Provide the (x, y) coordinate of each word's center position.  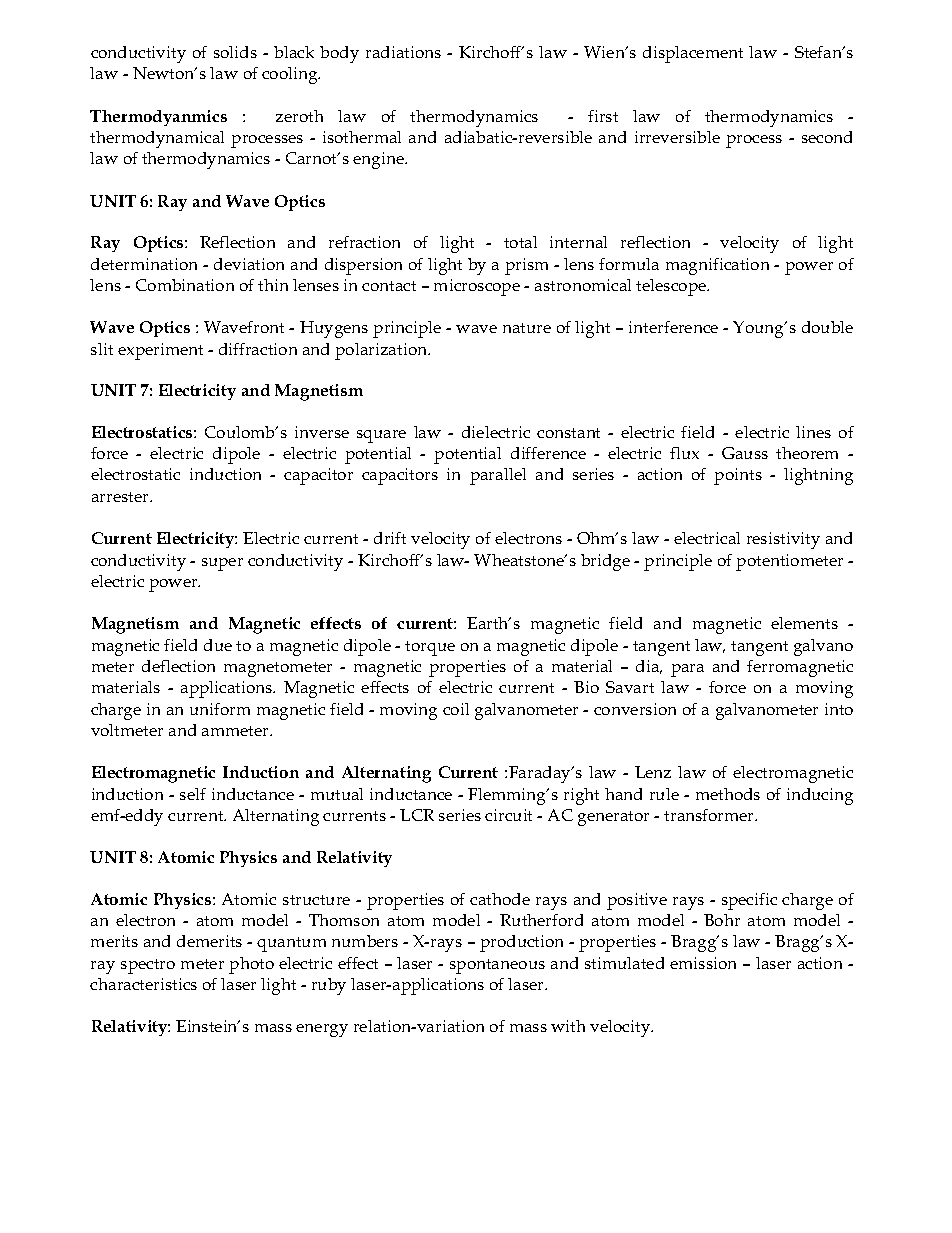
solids (235, 52)
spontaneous (497, 966)
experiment (160, 351)
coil (456, 709)
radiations (403, 52)
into (839, 709)
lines (813, 432)
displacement (693, 54)
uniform (220, 709)
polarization (382, 351)
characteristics (143, 984)
